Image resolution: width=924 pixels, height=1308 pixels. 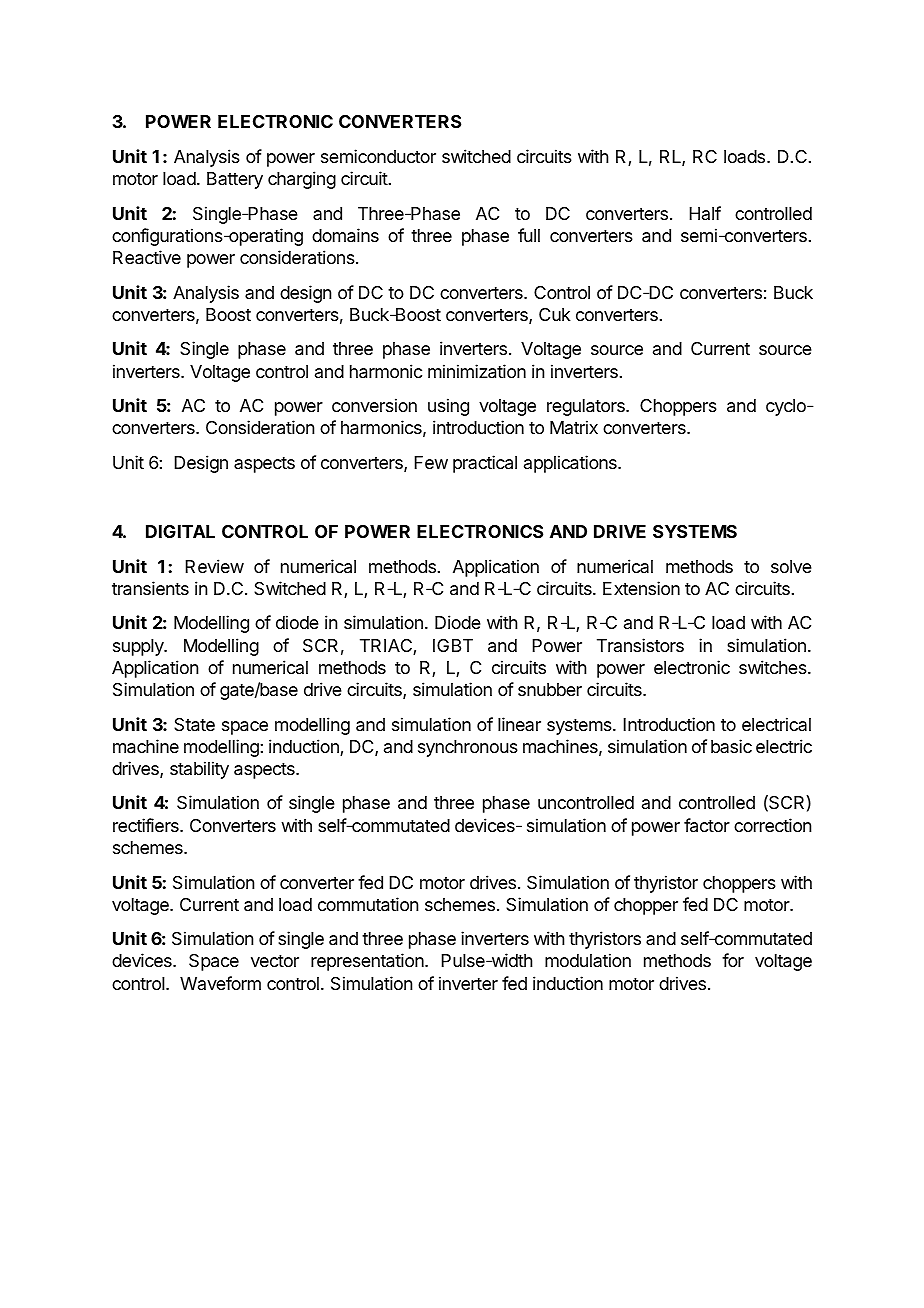 I want to click on representation, so click(x=367, y=962).
